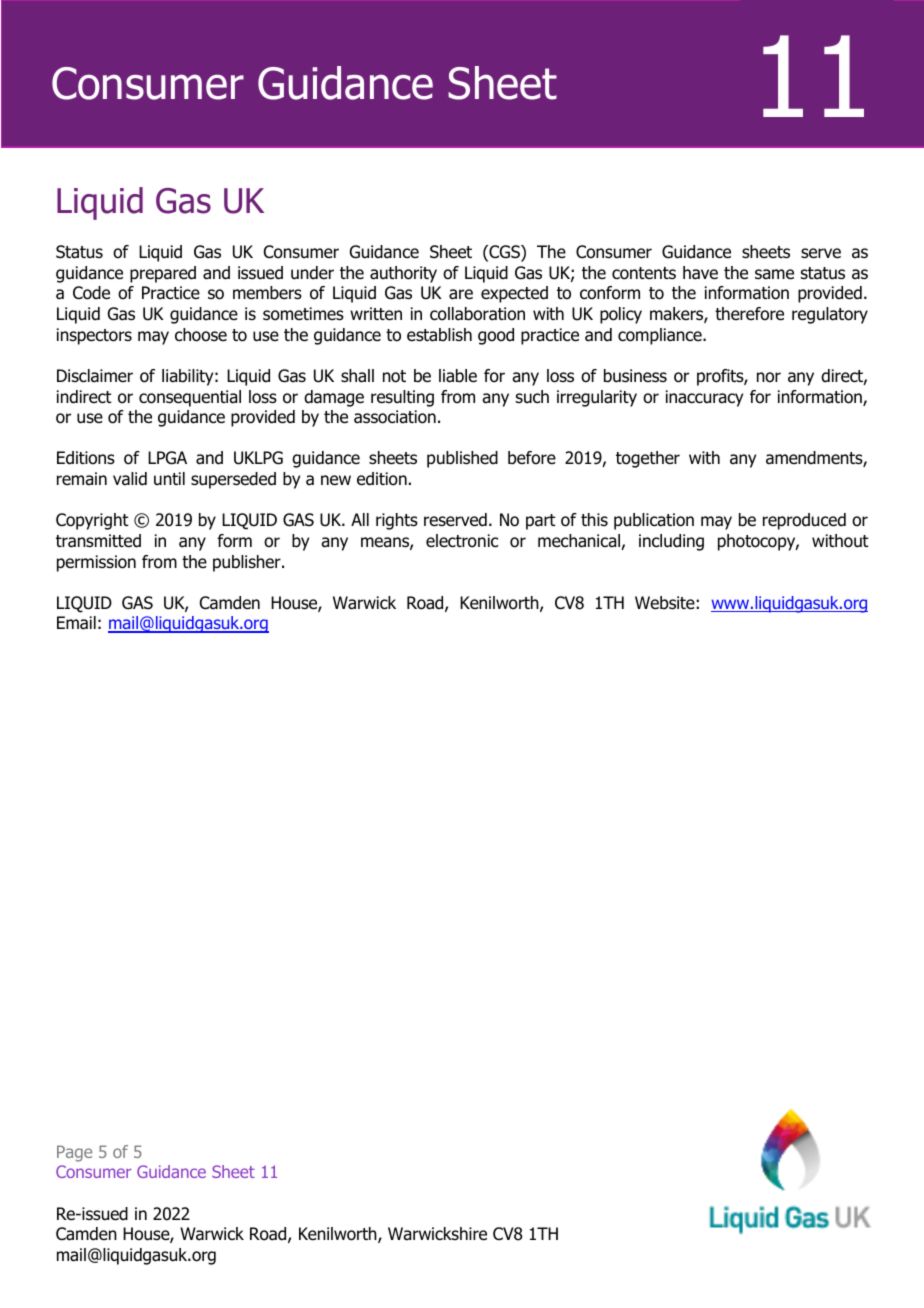 This screenshot has width=924, height=1308. I want to click on prepared, so click(163, 274).
